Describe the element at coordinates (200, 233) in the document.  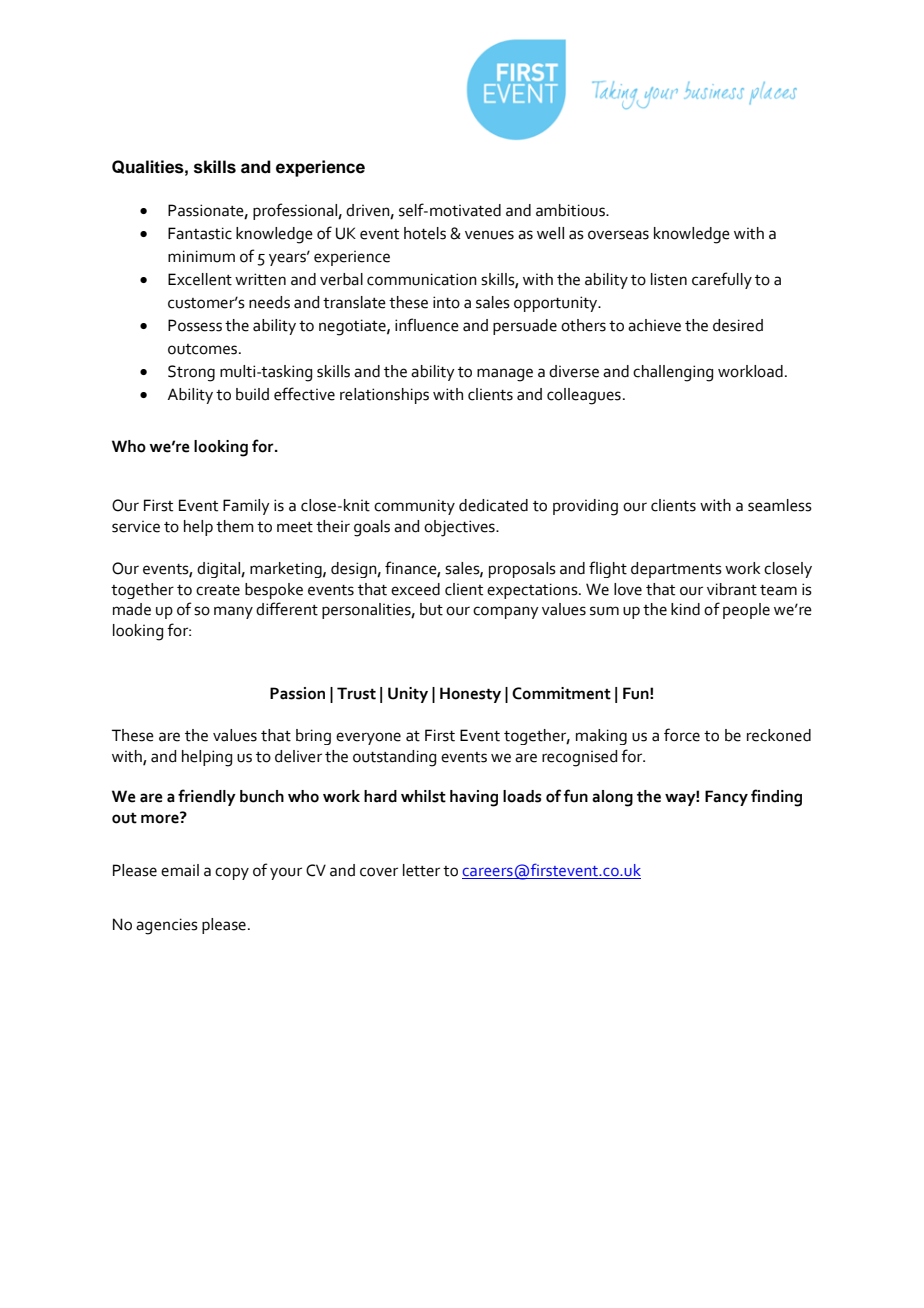
I see `Fantastic` at that location.
